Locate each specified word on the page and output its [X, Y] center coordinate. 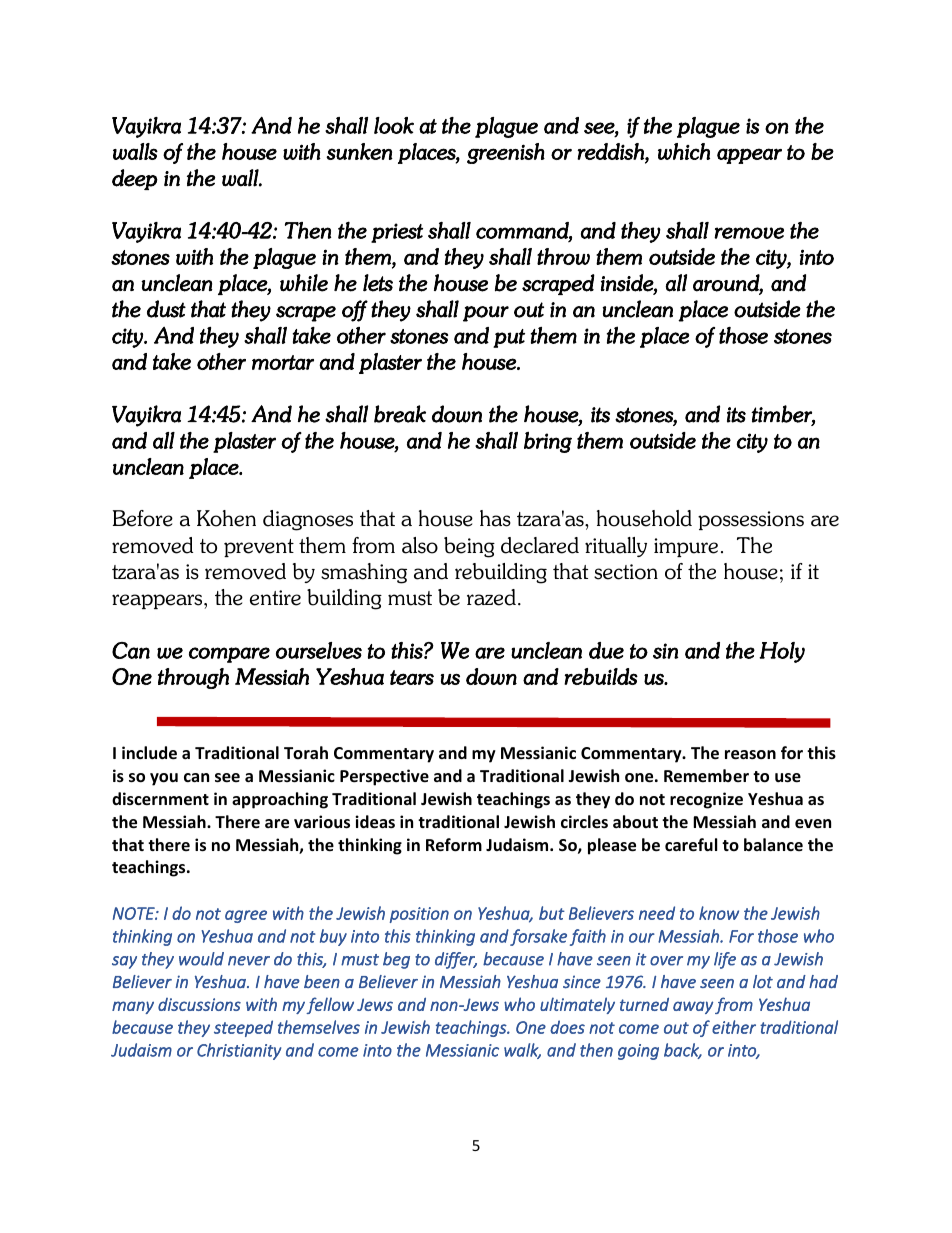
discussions [199, 1004]
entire [275, 598]
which [684, 151]
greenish [506, 153]
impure [686, 547]
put [509, 338]
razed [491, 597]
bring [548, 442]
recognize [706, 800]
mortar [283, 362]
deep [135, 179]
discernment [160, 799]
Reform [454, 845]
